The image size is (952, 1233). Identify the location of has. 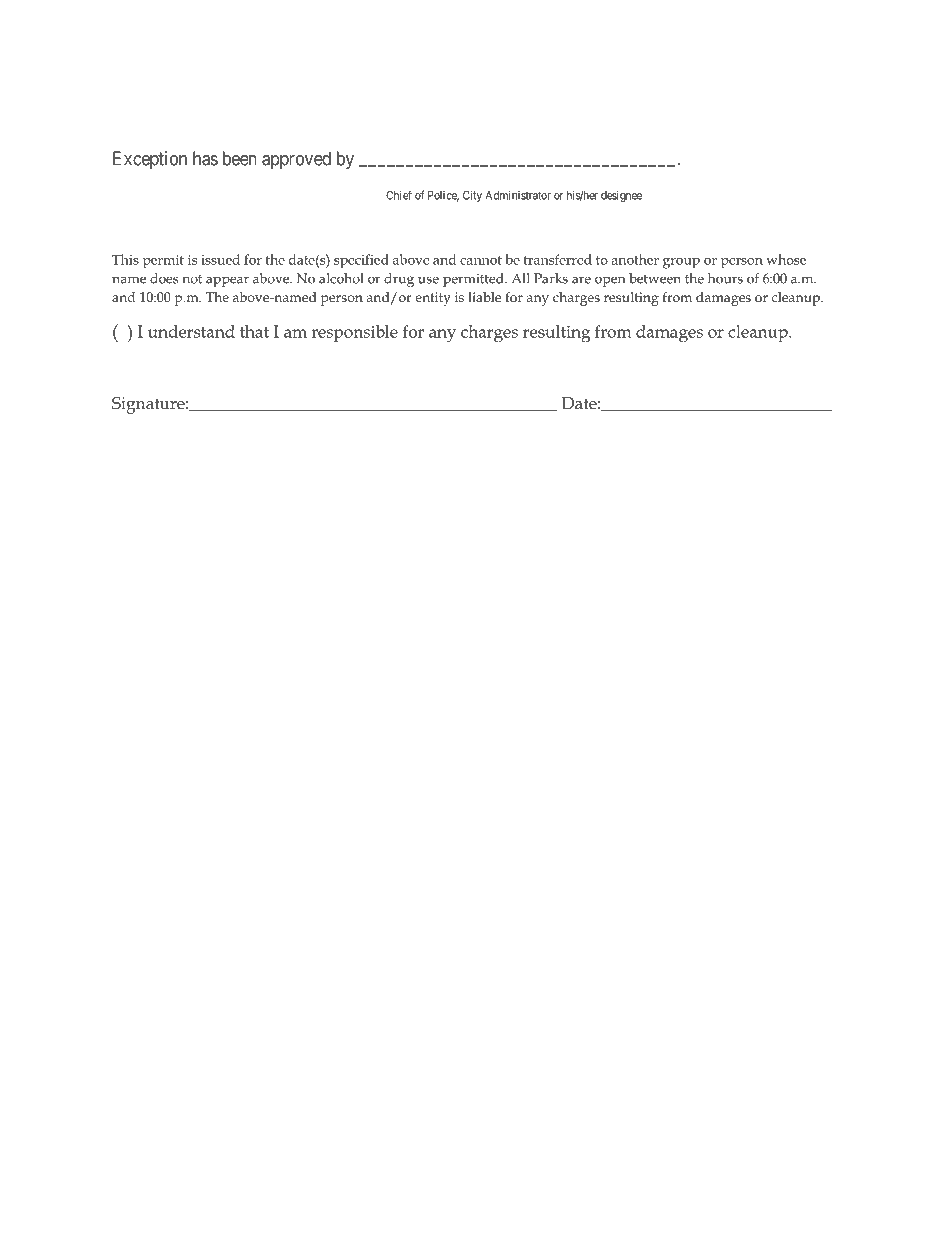
(205, 158).
